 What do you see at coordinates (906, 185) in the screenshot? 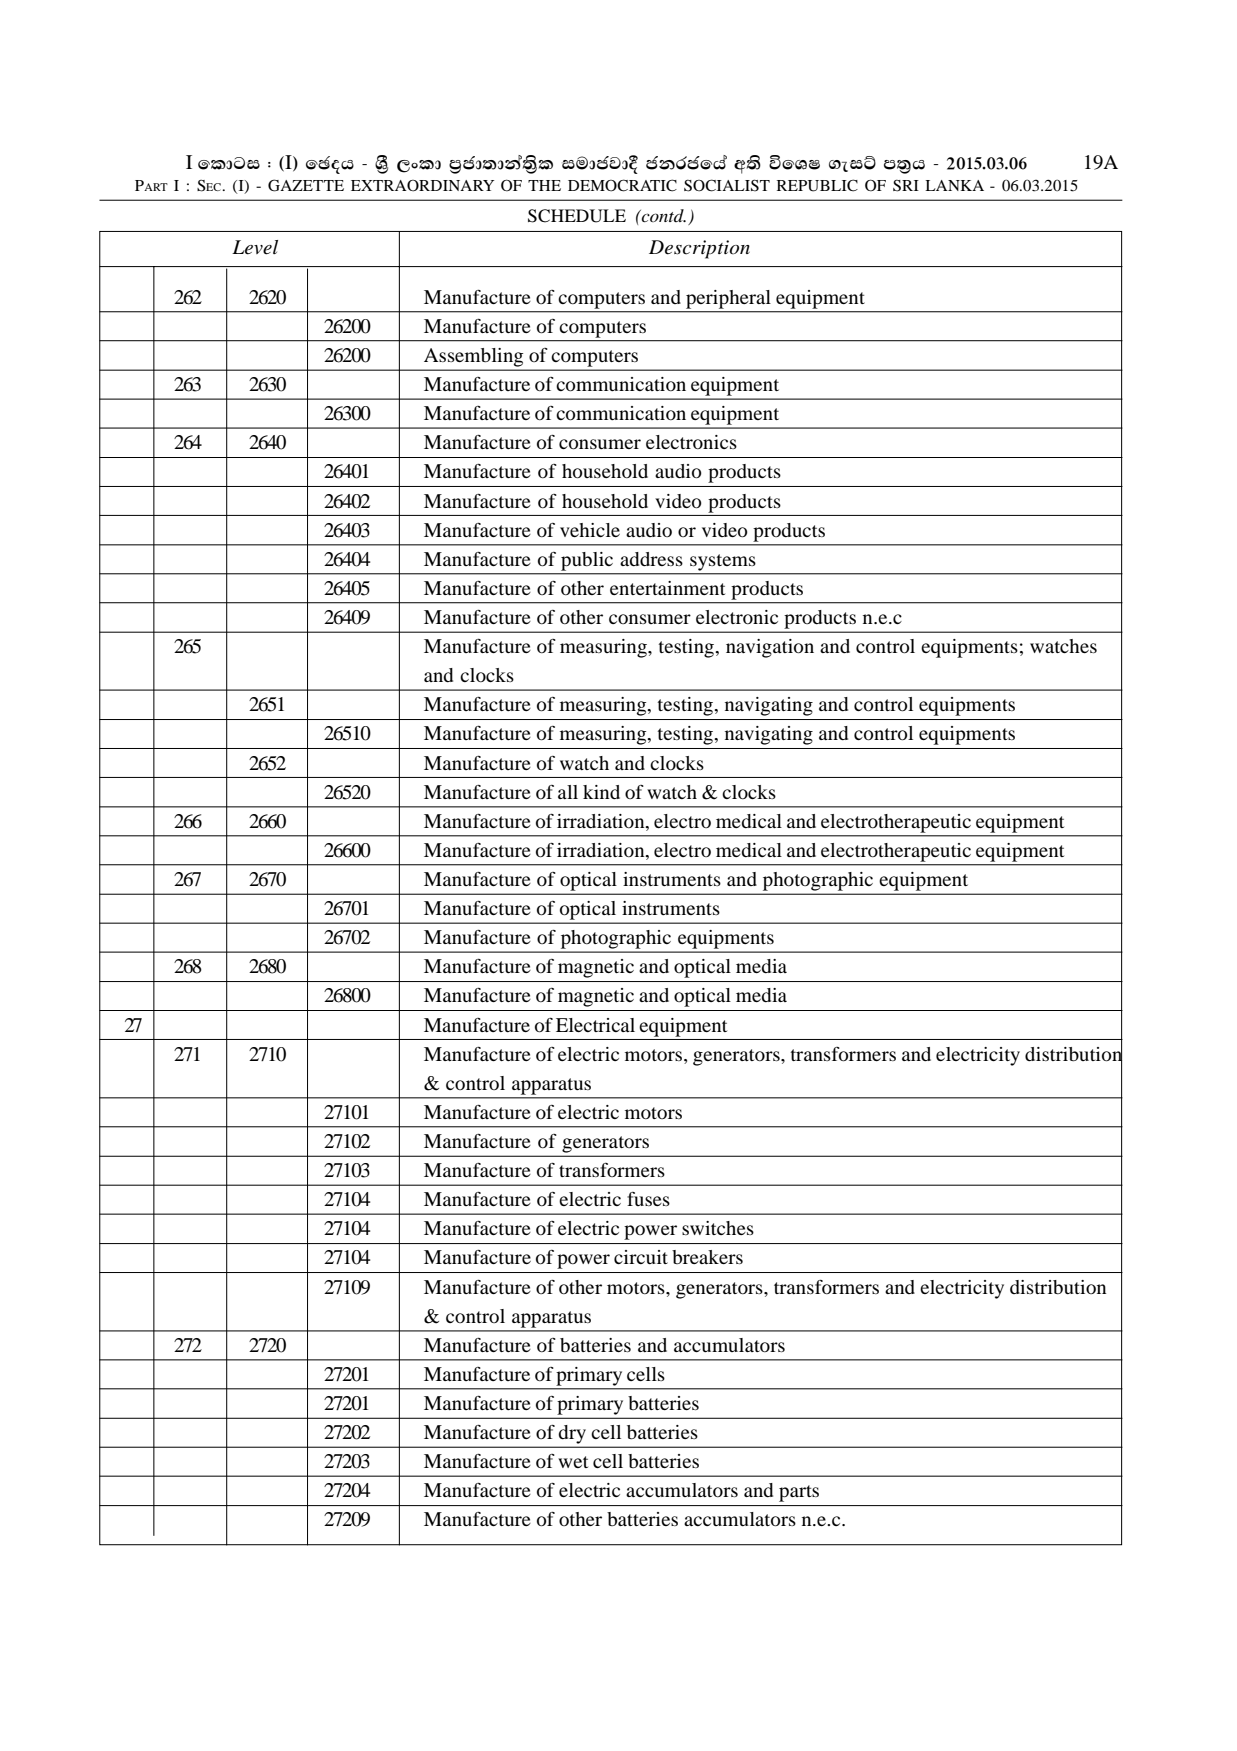
I see `SRI` at bounding box center [906, 185].
